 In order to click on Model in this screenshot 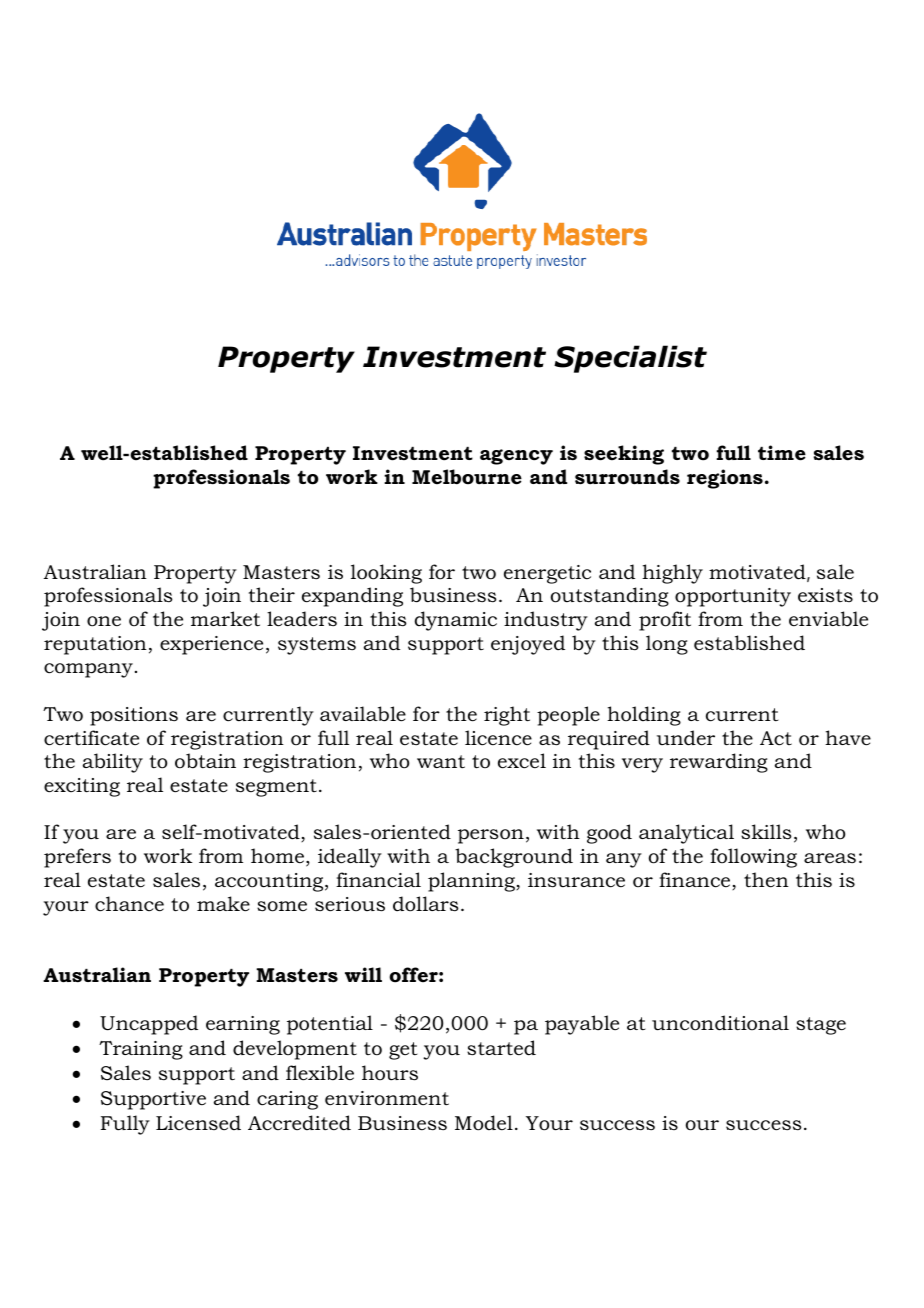, I will do `click(484, 1123)`.
